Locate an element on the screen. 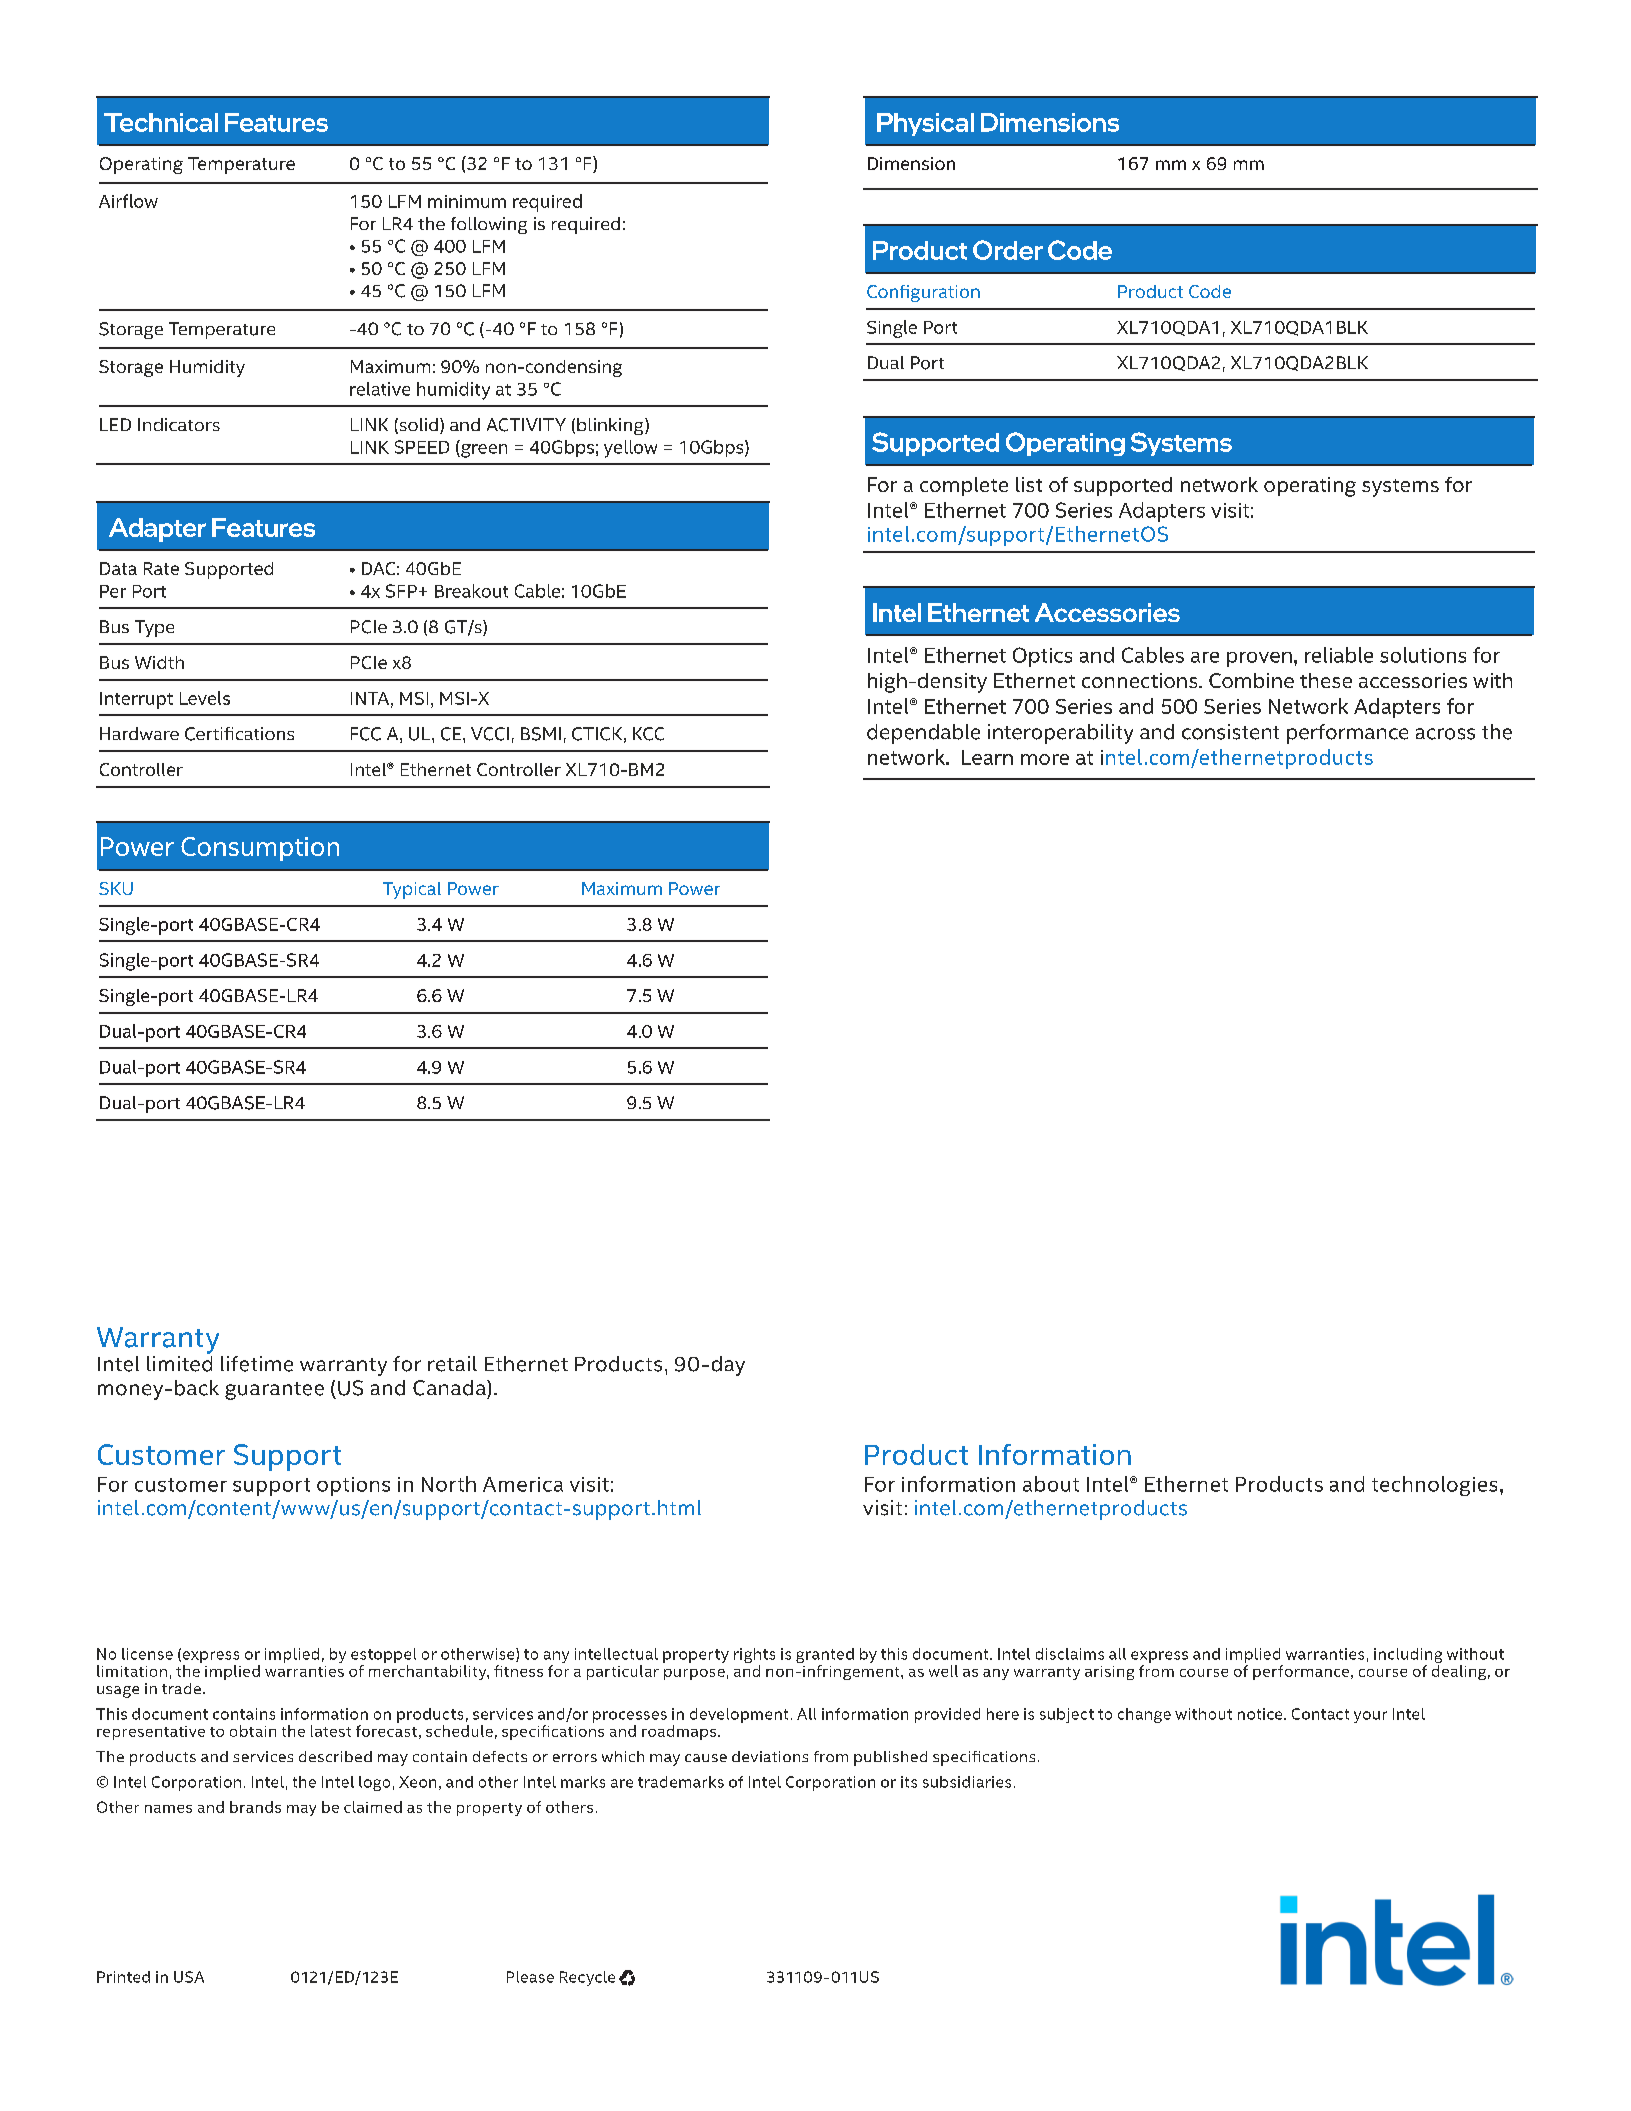 The width and height of the screenshot is (1631, 2111). Physical is located at coordinates (925, 124).
